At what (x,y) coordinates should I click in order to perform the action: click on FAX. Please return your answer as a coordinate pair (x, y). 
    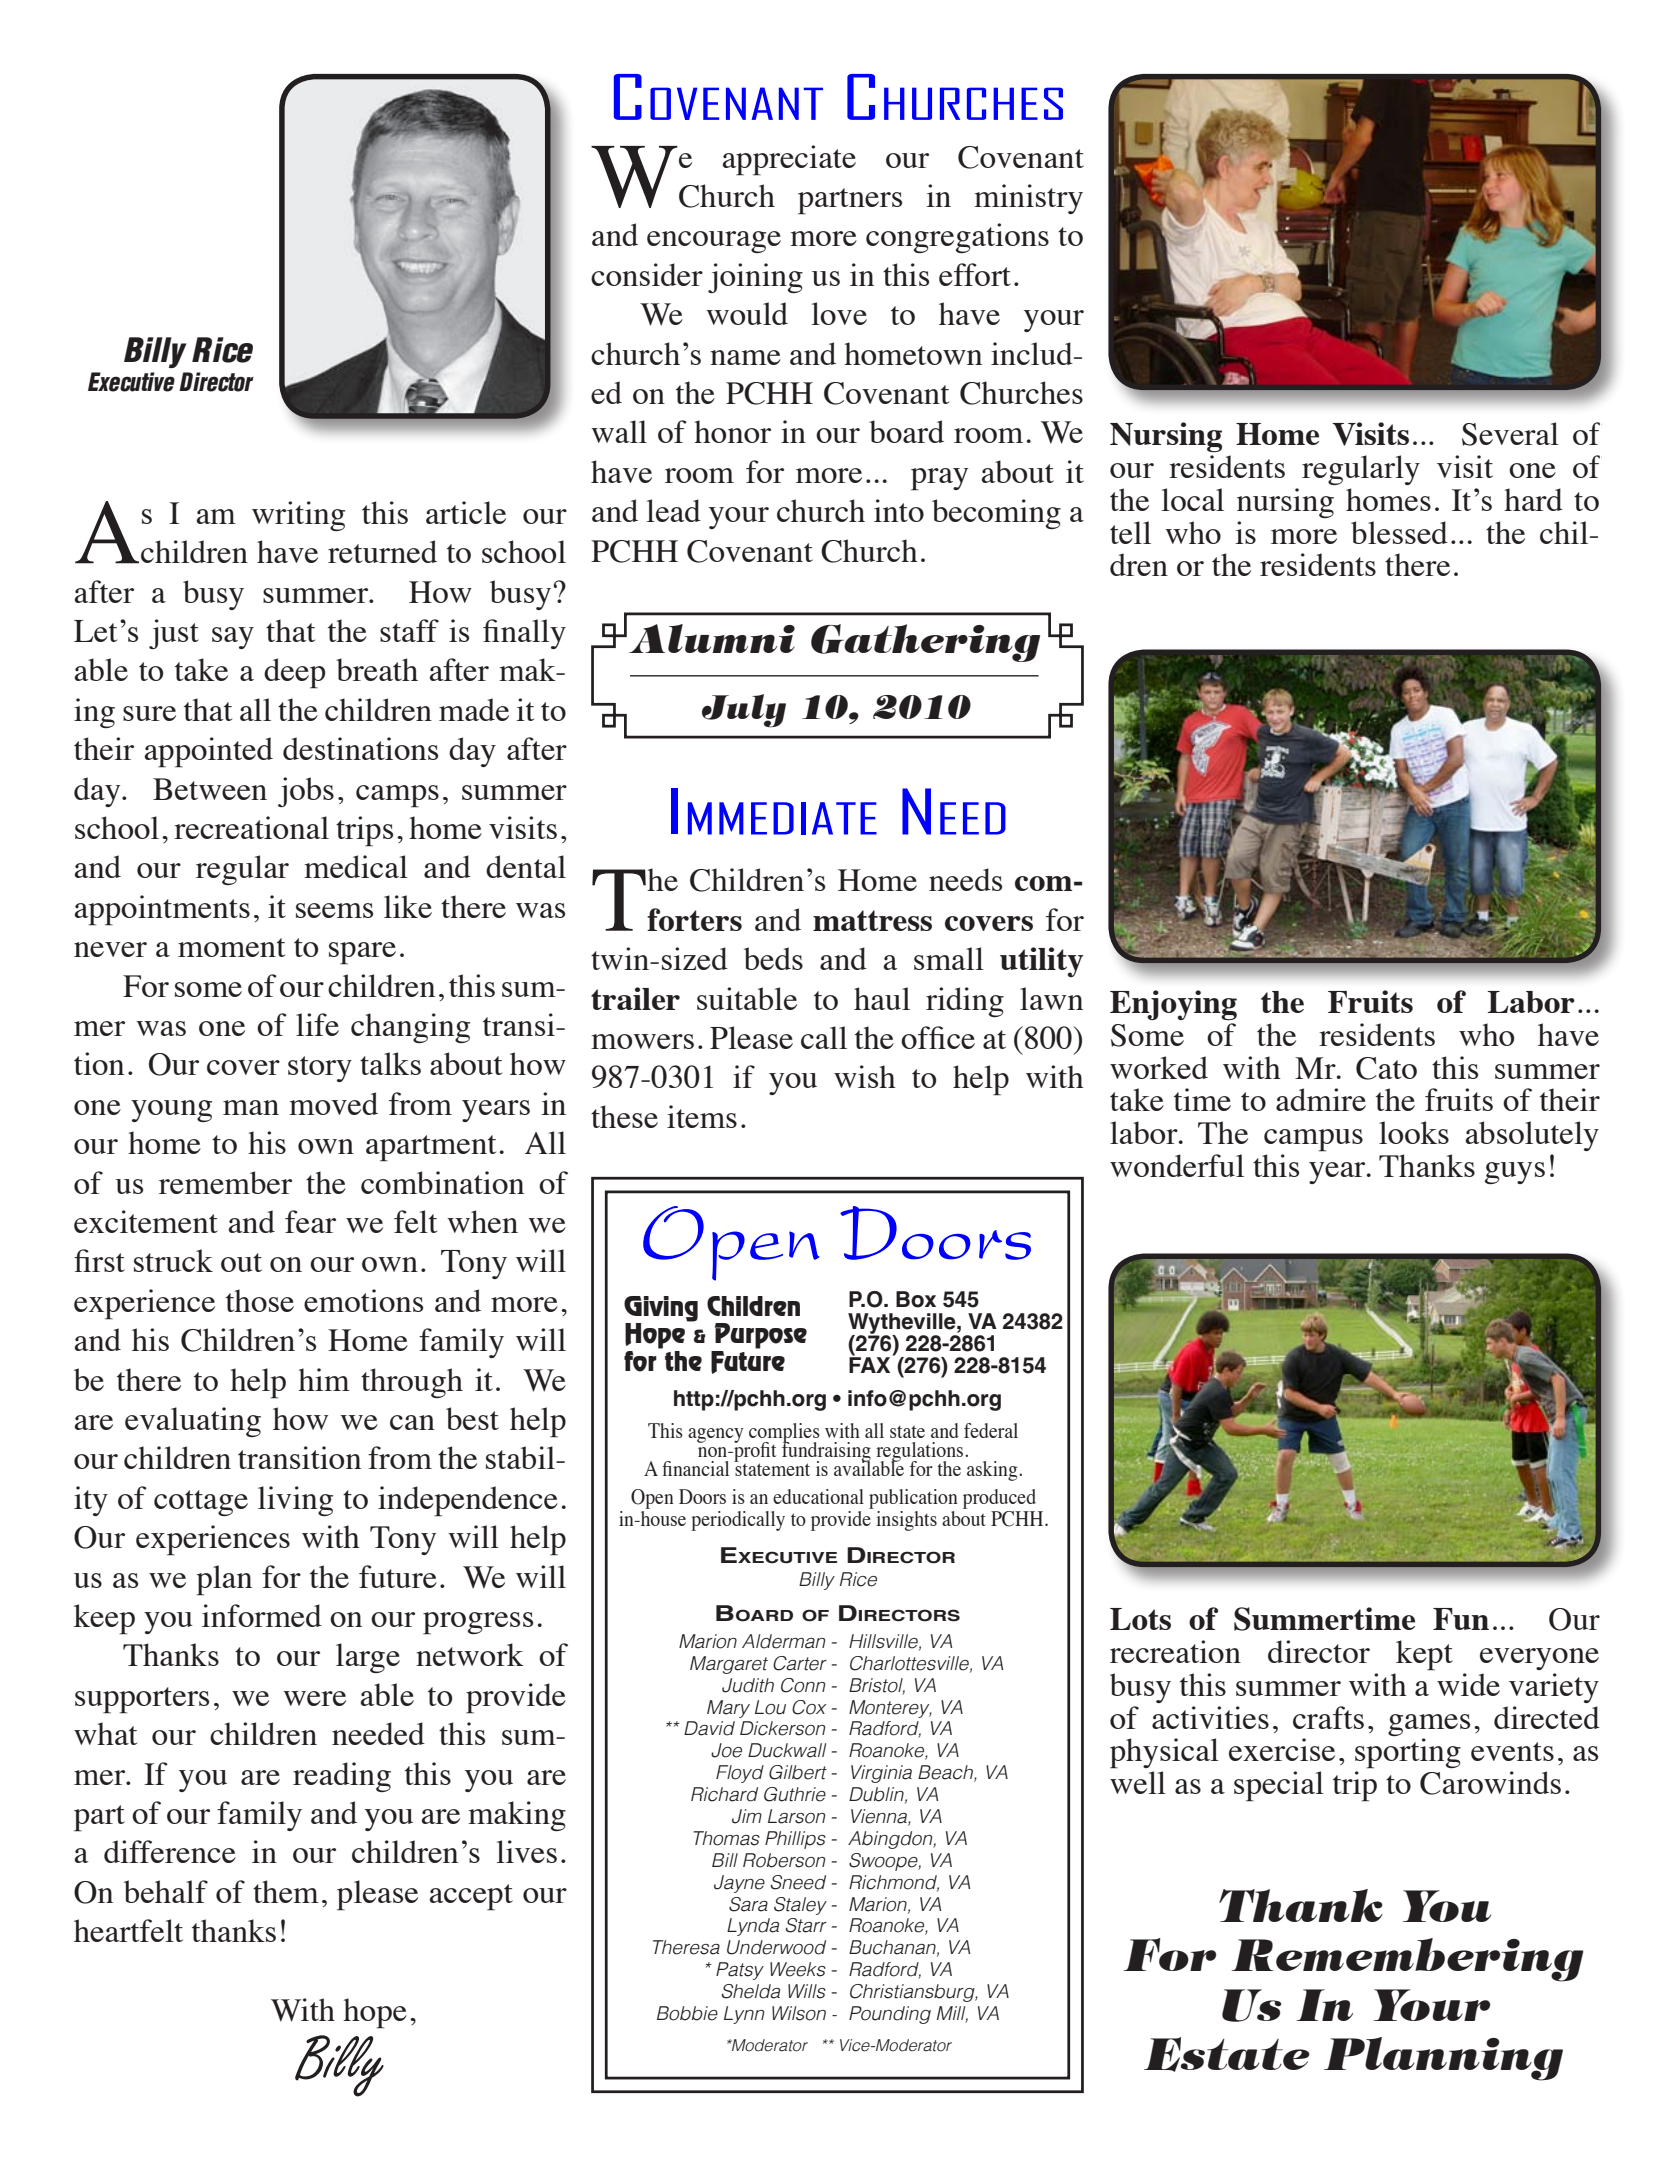
    Looking at the image, I should click on (871, 1364).
